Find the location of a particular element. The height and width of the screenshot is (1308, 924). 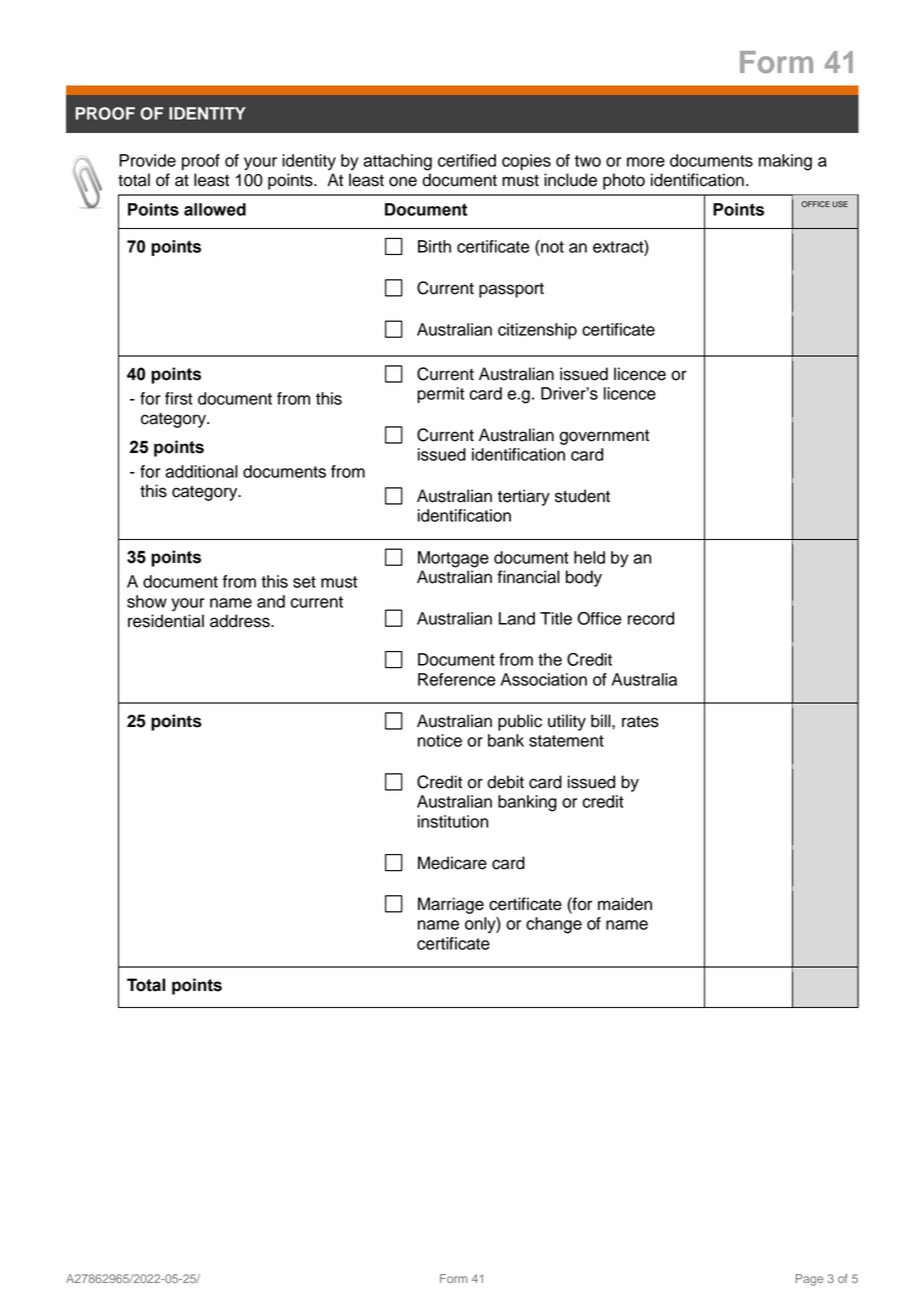

address is located at coordinates (241, 621).
